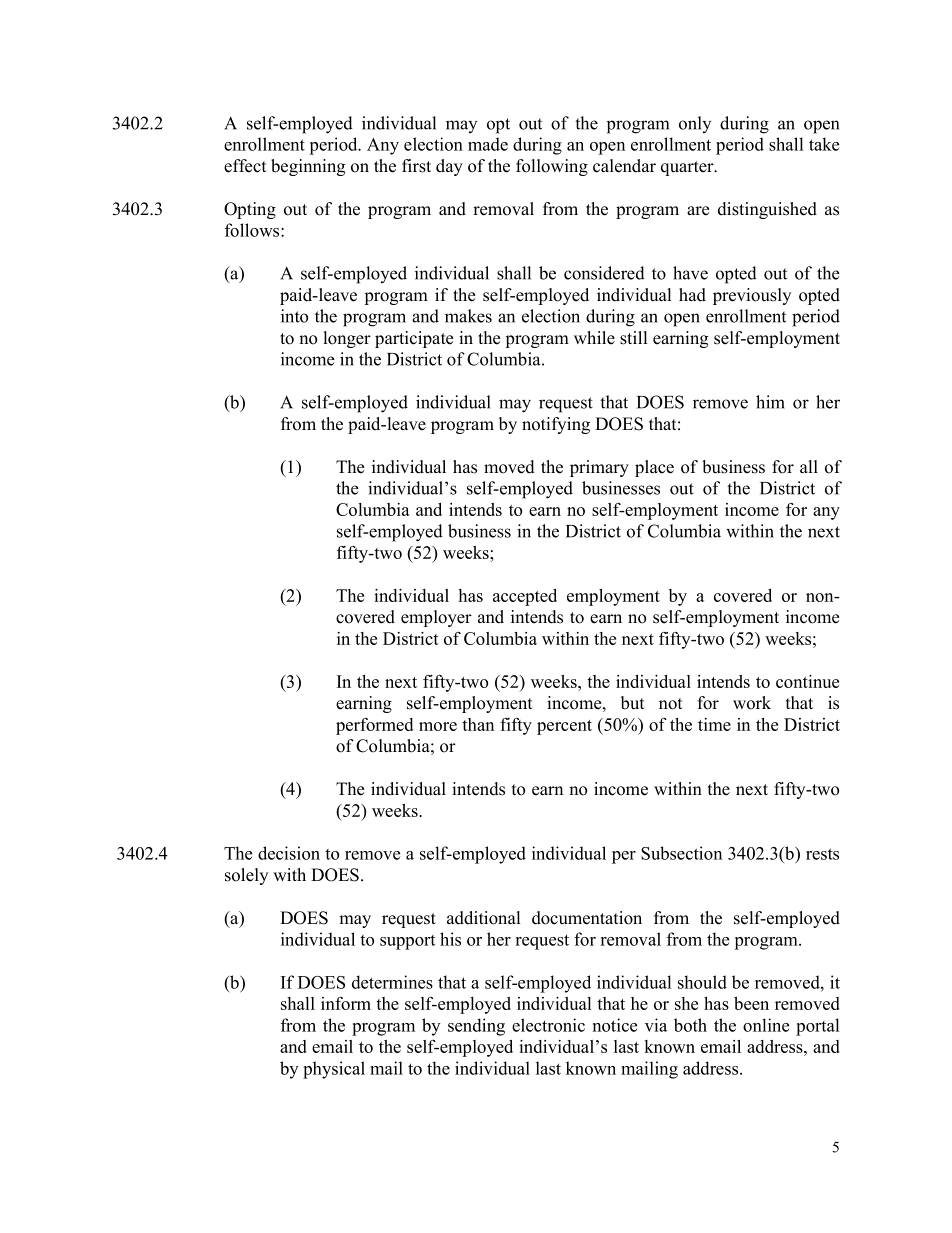 Image resolution: width=952 pixels, height=1233 pixels. Describe the element at coordinates (525, 597) in the document. I see `accepted` at that location.
